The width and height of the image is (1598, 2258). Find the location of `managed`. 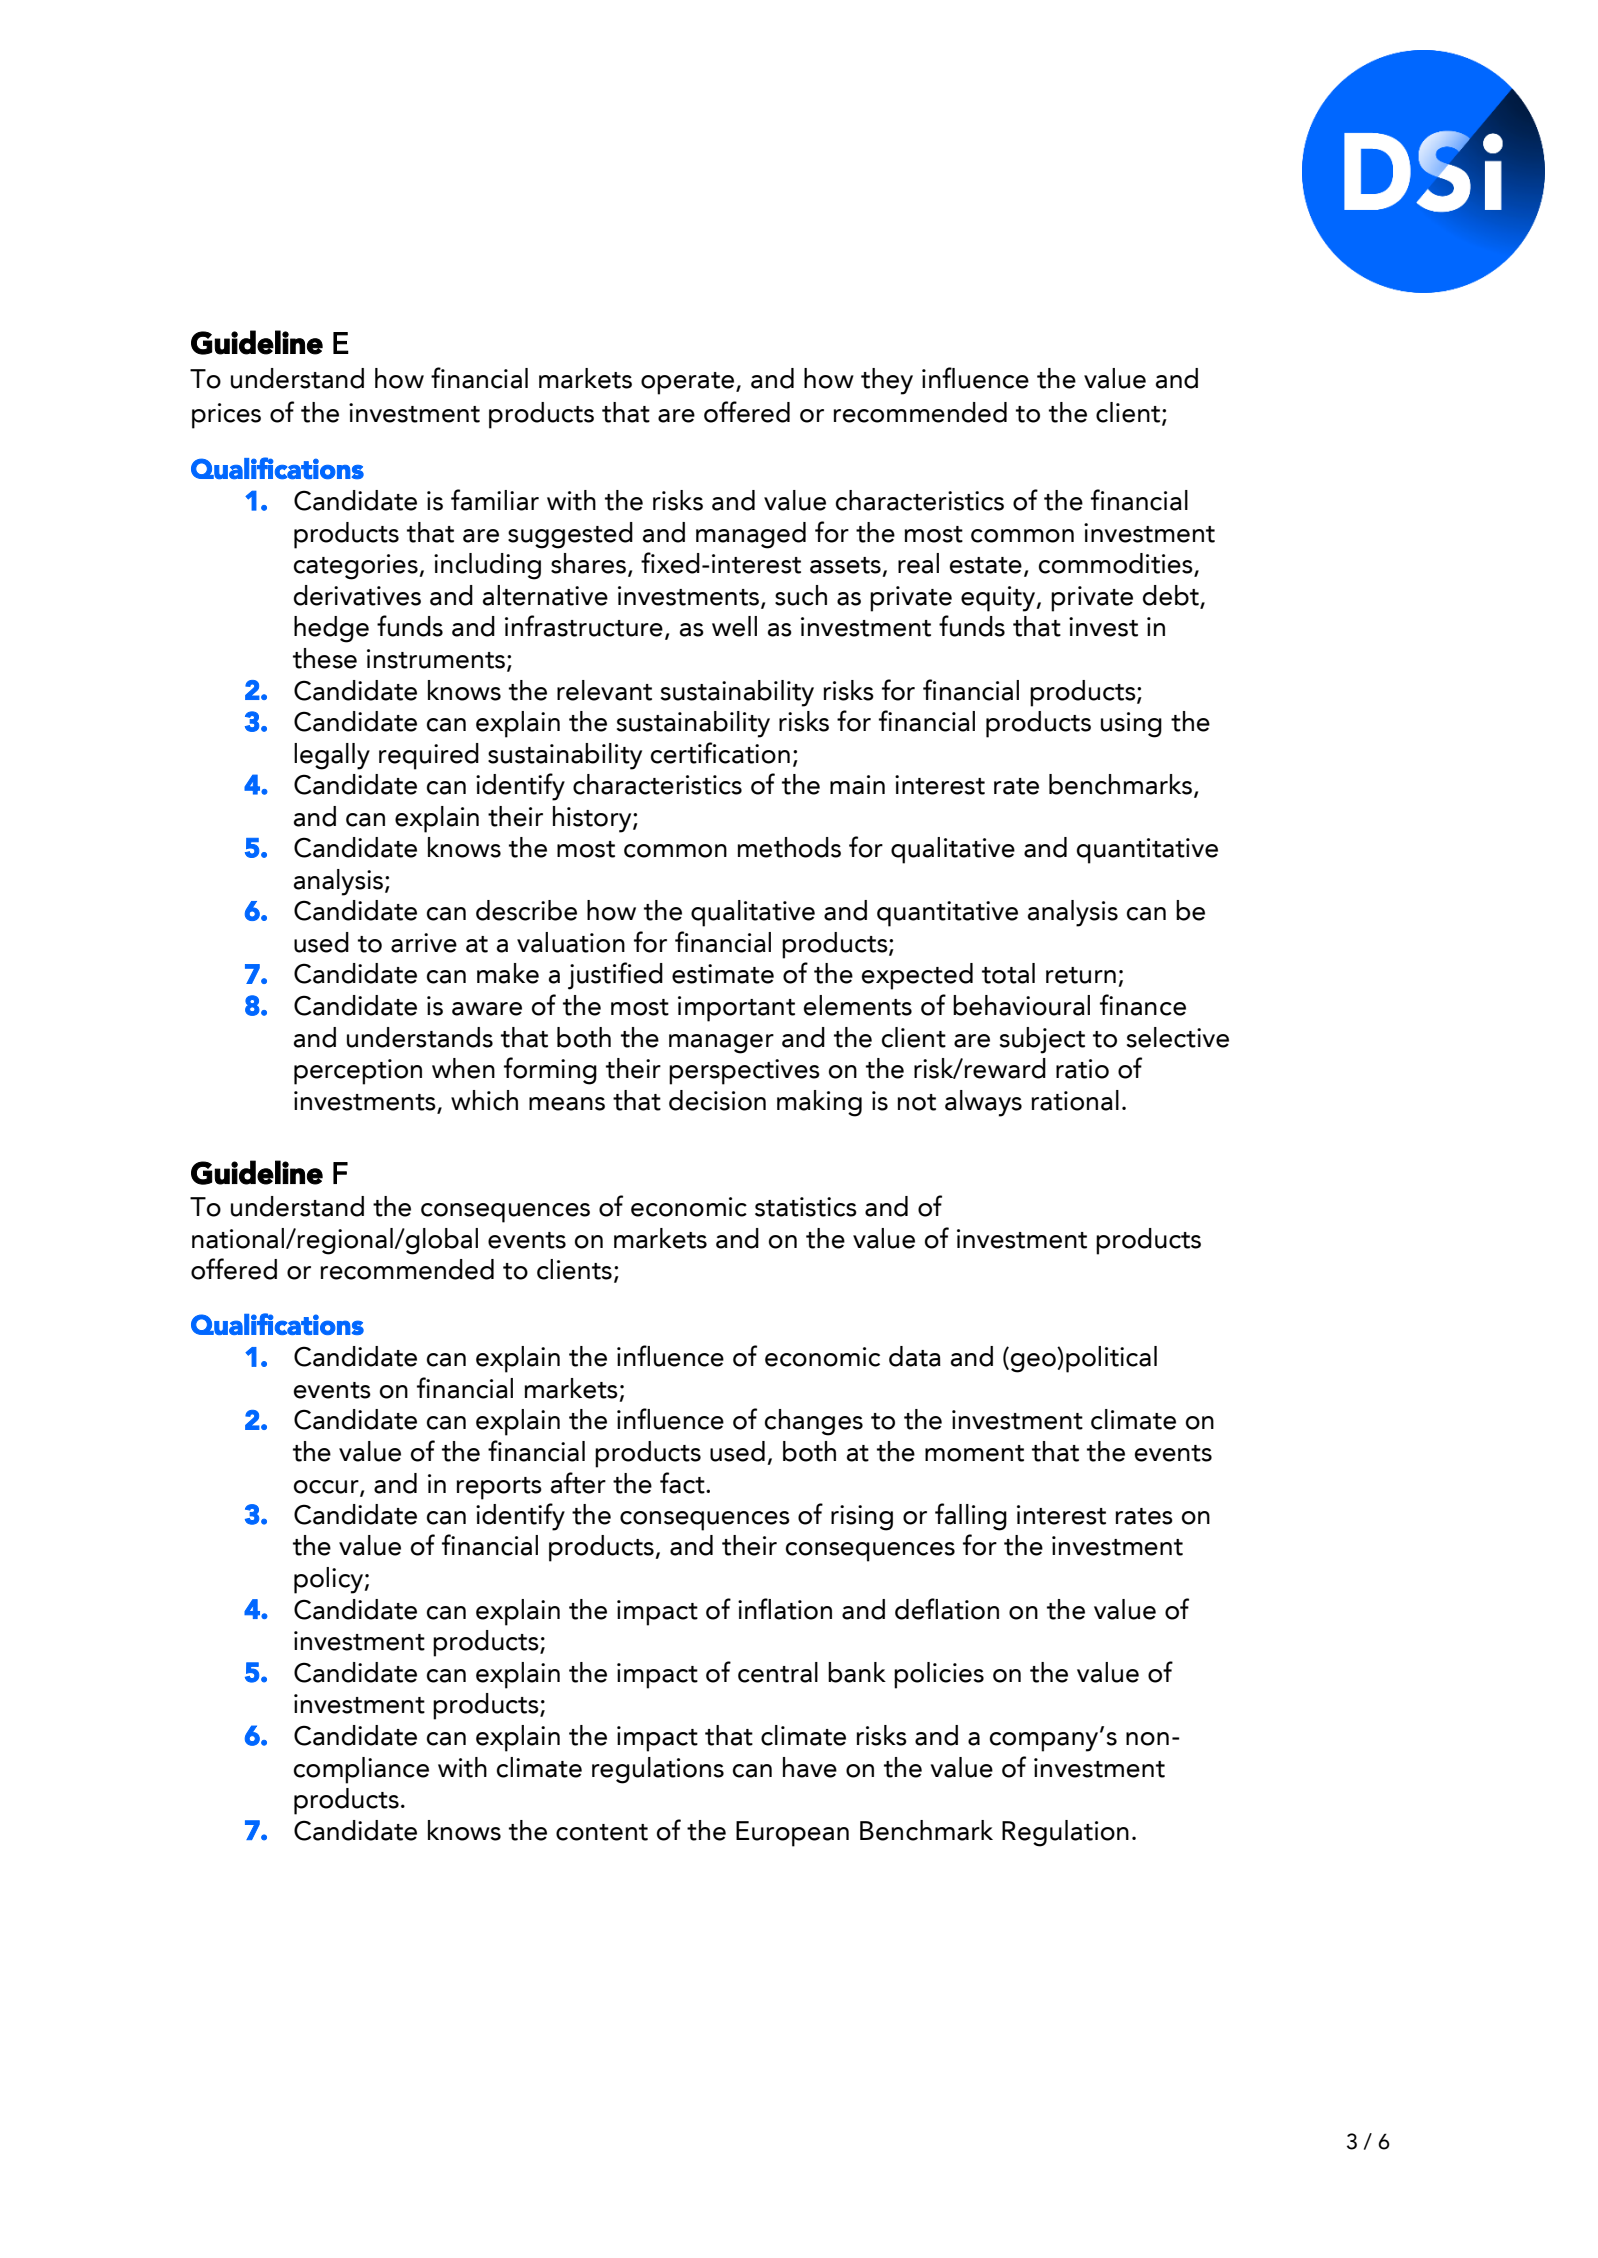

managed is located at coordinates (751, 535).
